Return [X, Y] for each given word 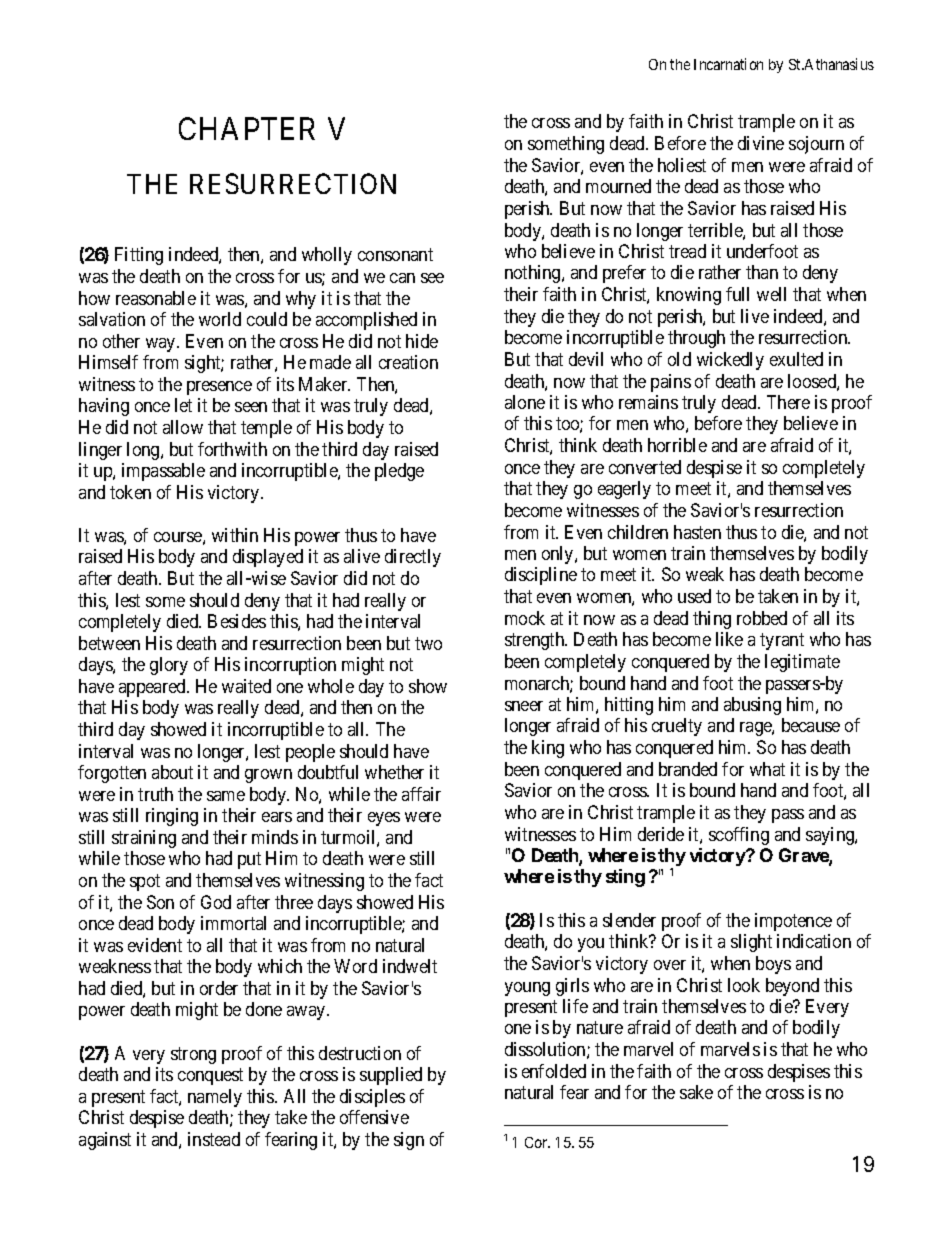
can [402, 278]
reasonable [156, 298]
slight [751, 943]
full [737, 294]
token [130, 492]
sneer [524, 706]
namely [215, 1098]
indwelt [410, 966]
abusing [752, 706]
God [216, 902]
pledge [399, 472]
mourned [618, 186]
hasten [697, 532]
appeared [153, 688]
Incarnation [728, 64]
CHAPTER [247, 128]
